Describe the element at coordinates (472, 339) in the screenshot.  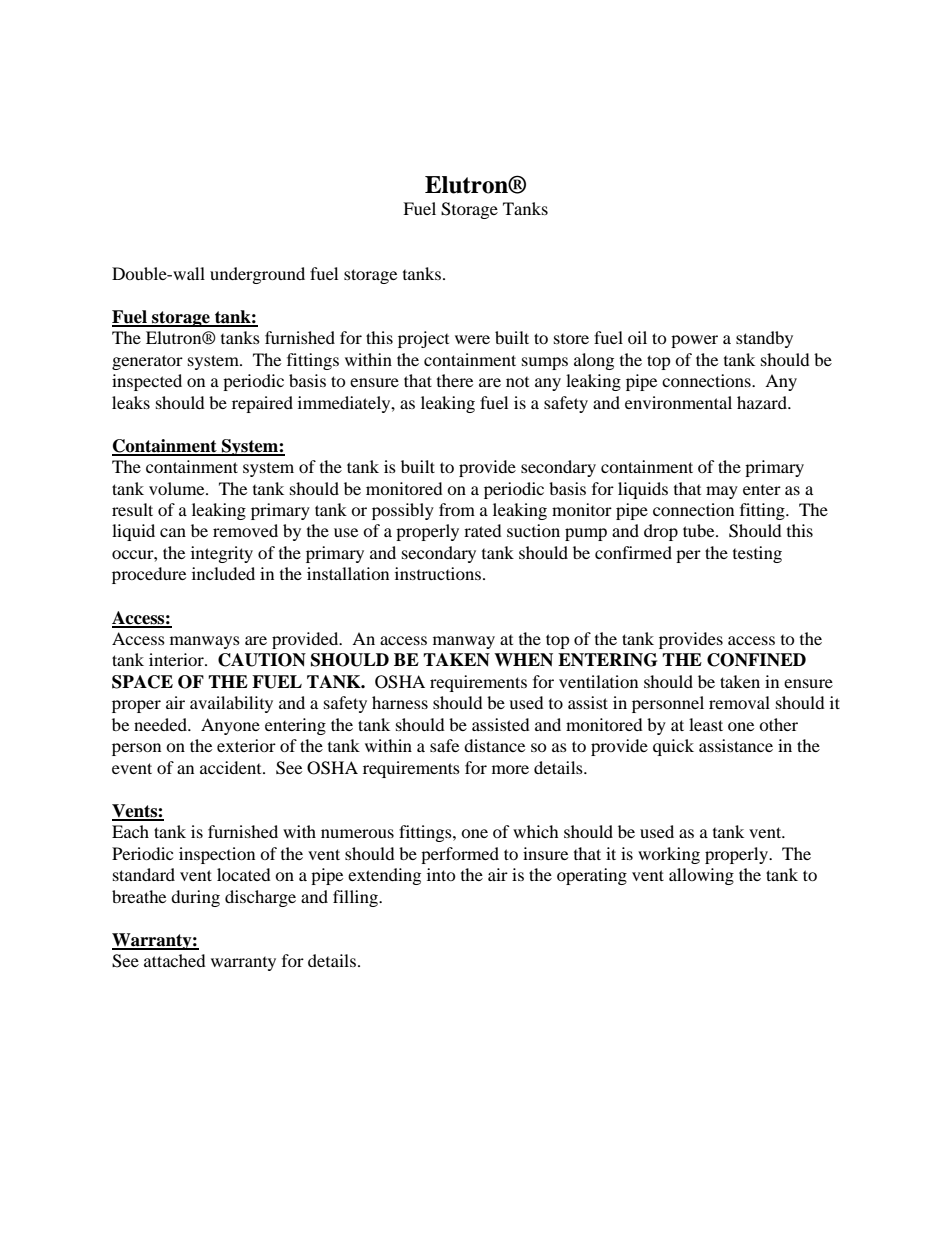
I see `were` at that location.
